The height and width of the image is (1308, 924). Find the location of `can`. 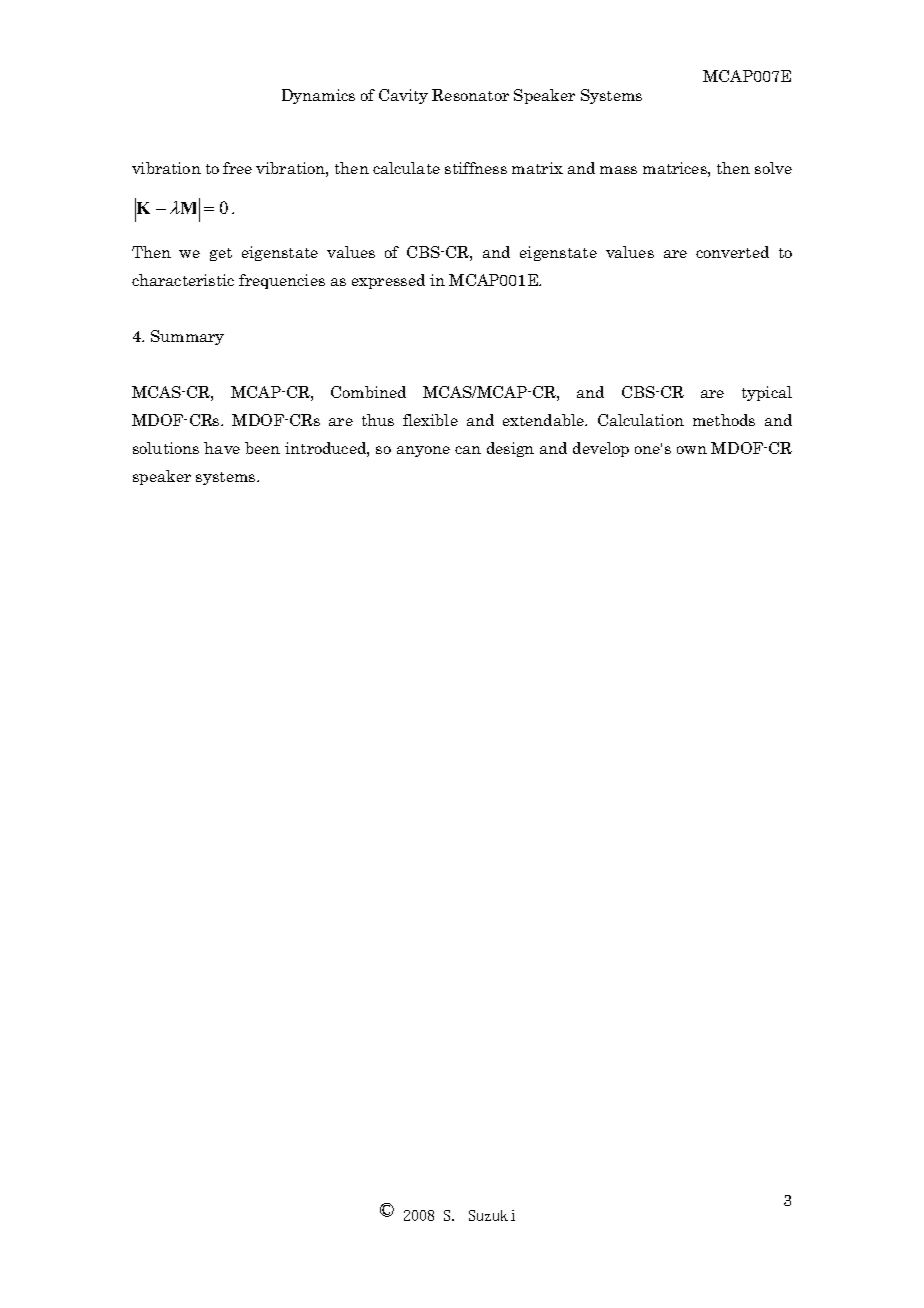

can is located at coordinates (468, 450).
